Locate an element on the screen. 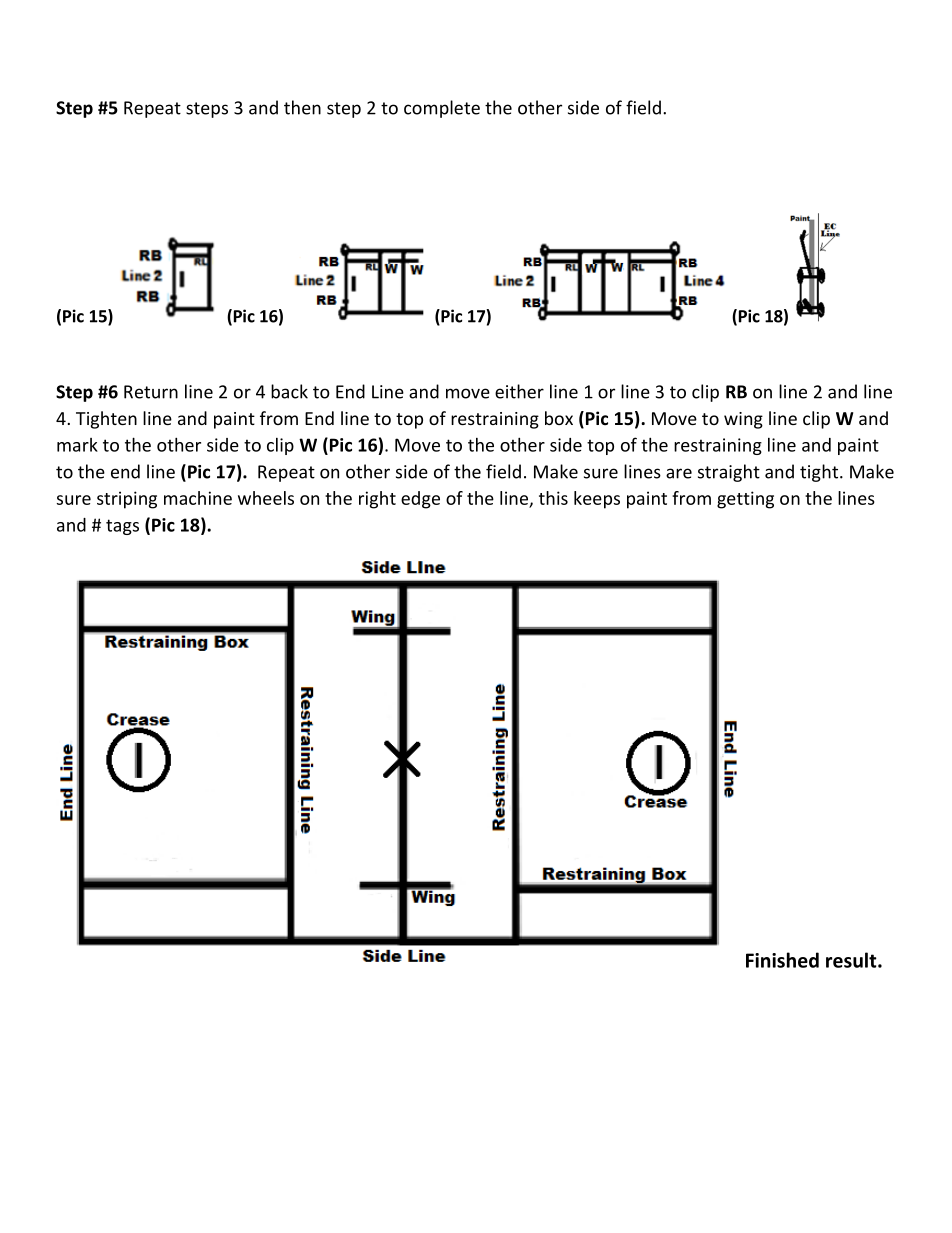 The image size is (952, 1233). result is located at coordinates (852, 960).
